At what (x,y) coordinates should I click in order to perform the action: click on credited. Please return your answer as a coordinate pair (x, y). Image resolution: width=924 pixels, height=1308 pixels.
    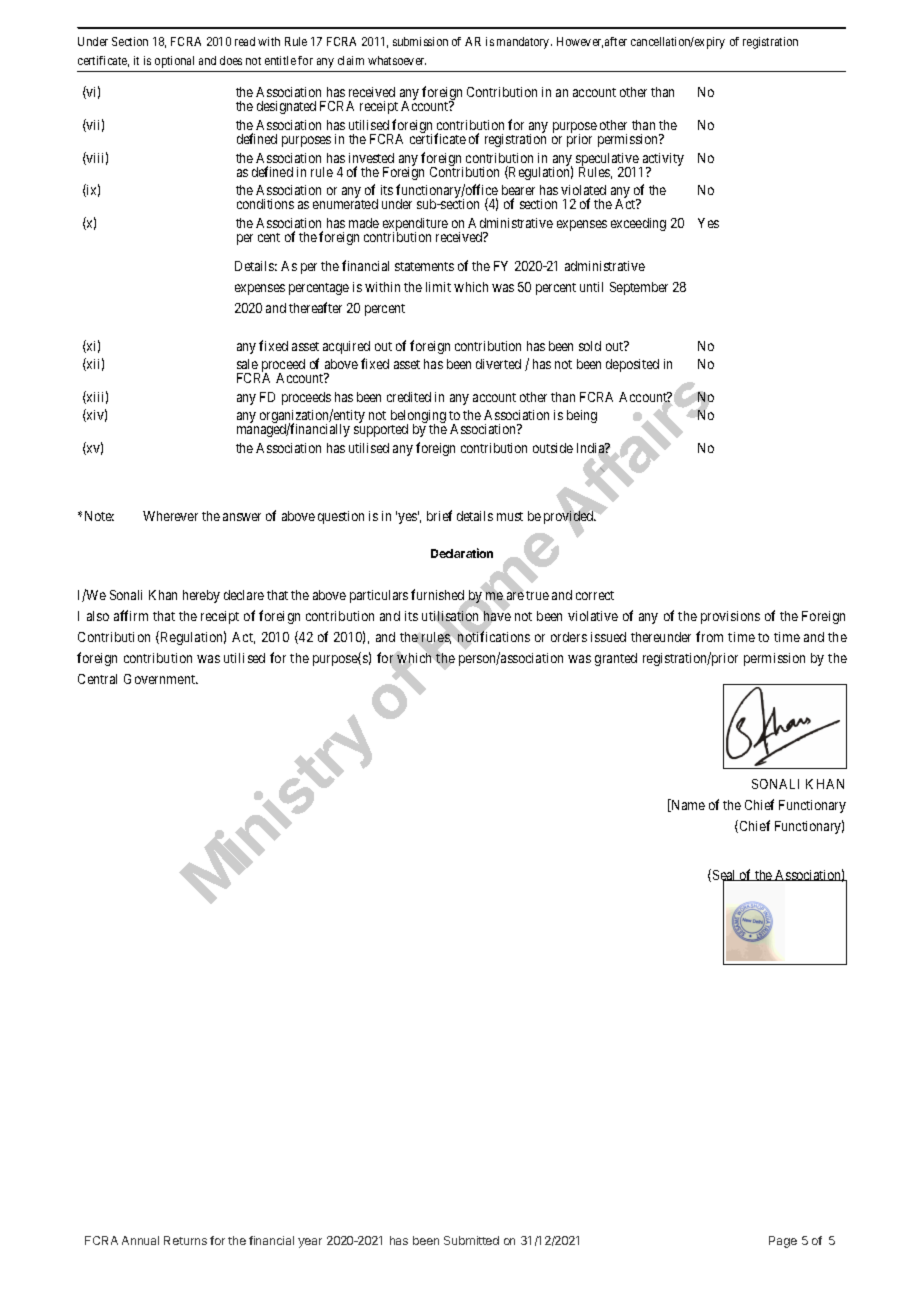
    Looking at the image, I should click on (409, 397).
